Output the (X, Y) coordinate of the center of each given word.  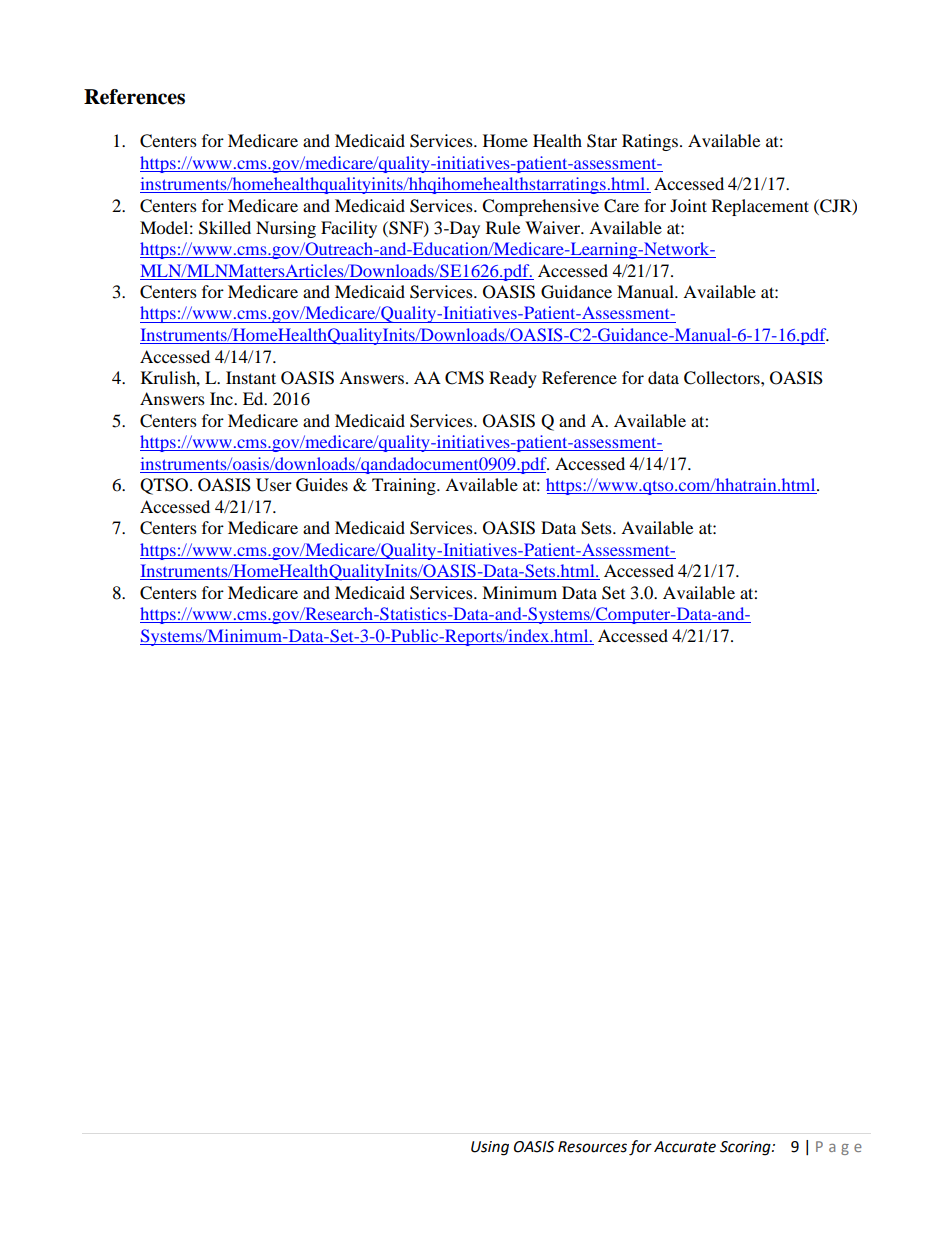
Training (405, 486)
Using (490, 1148)
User (274, 485)
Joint (688, 205)
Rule (503, 227)
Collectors (723, 378)
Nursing (286, 229)
